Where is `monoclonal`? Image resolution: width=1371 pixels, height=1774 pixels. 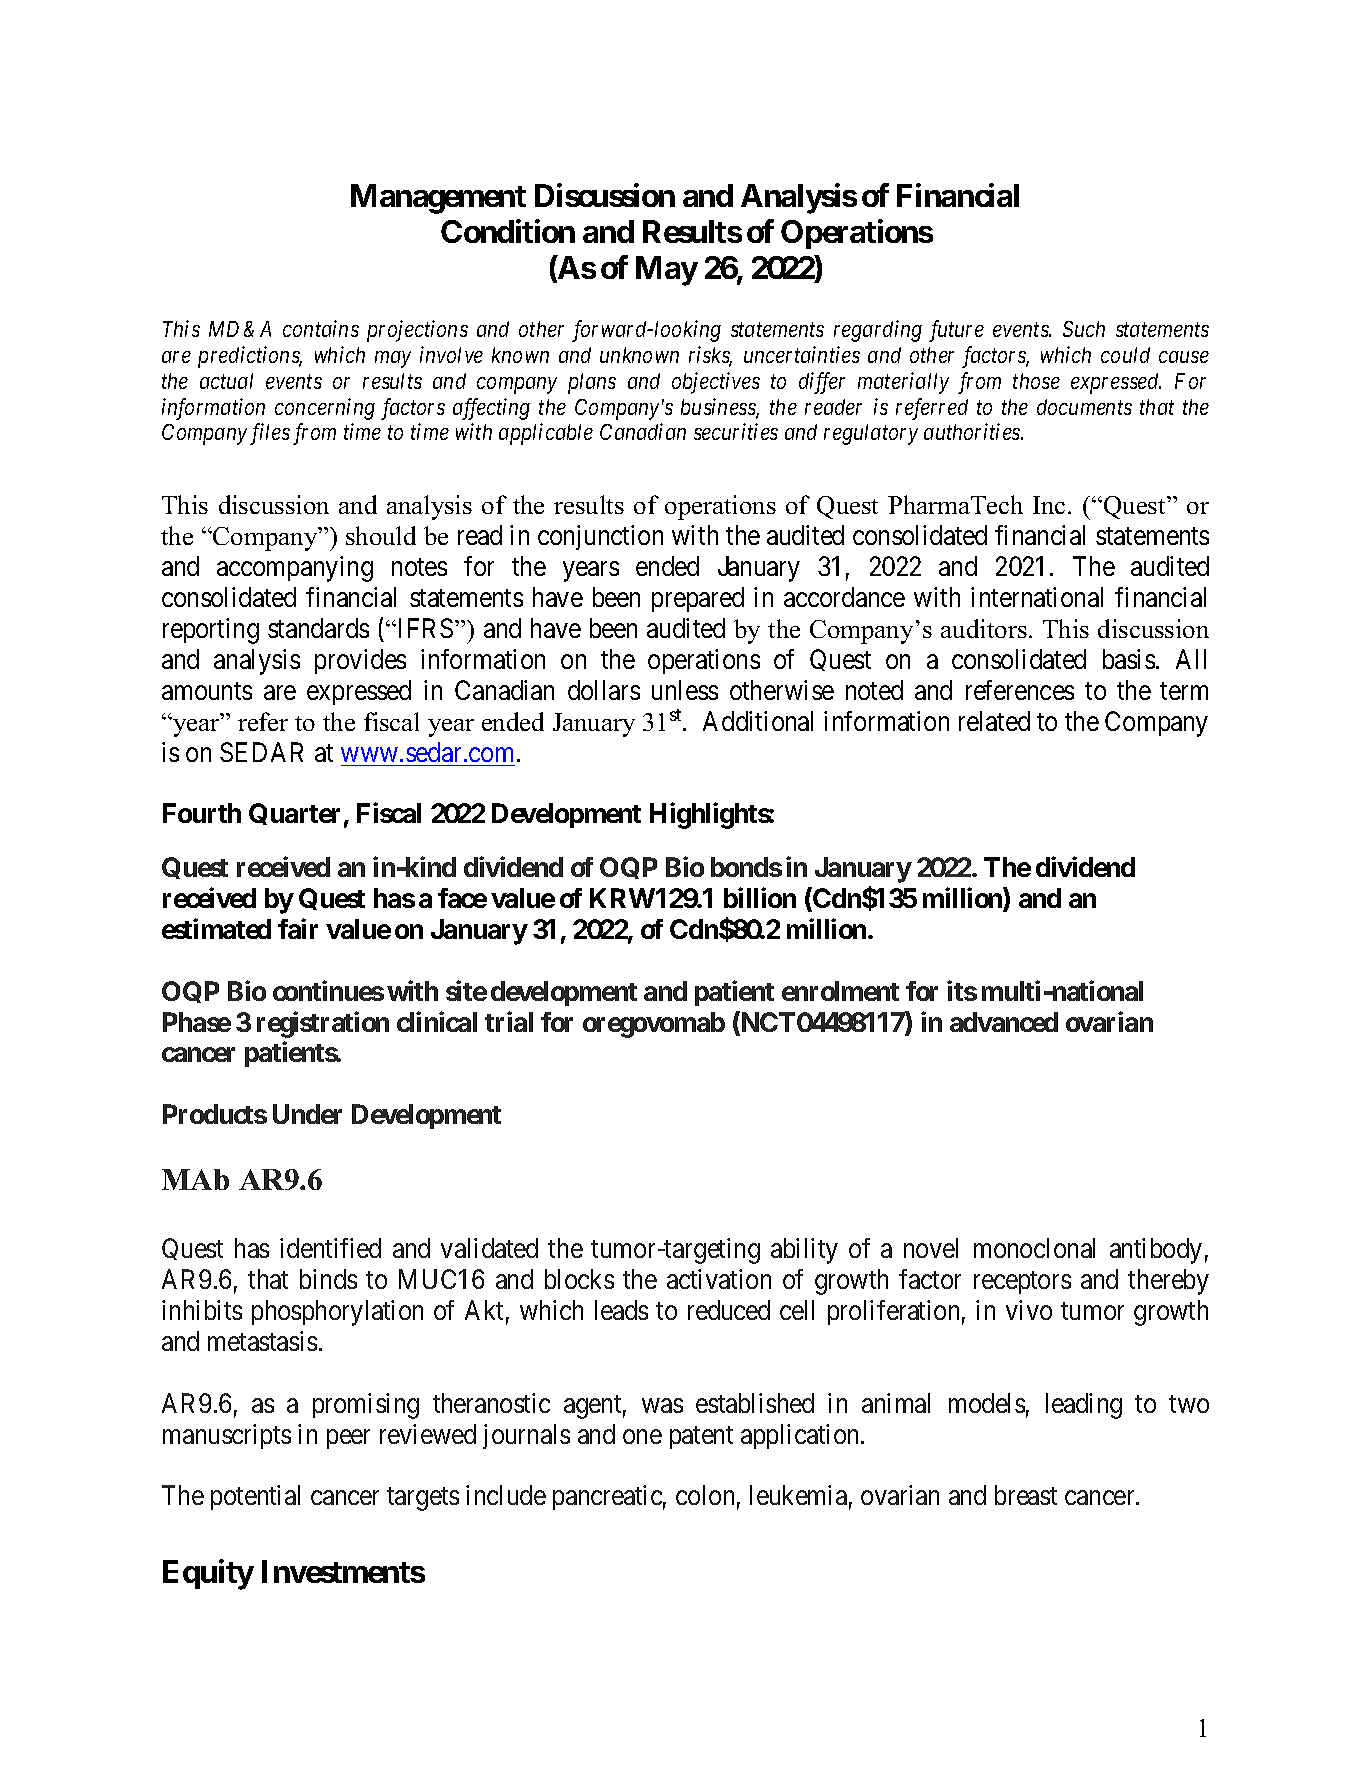
monoclonal is located at coordinates (1034, 1248).
